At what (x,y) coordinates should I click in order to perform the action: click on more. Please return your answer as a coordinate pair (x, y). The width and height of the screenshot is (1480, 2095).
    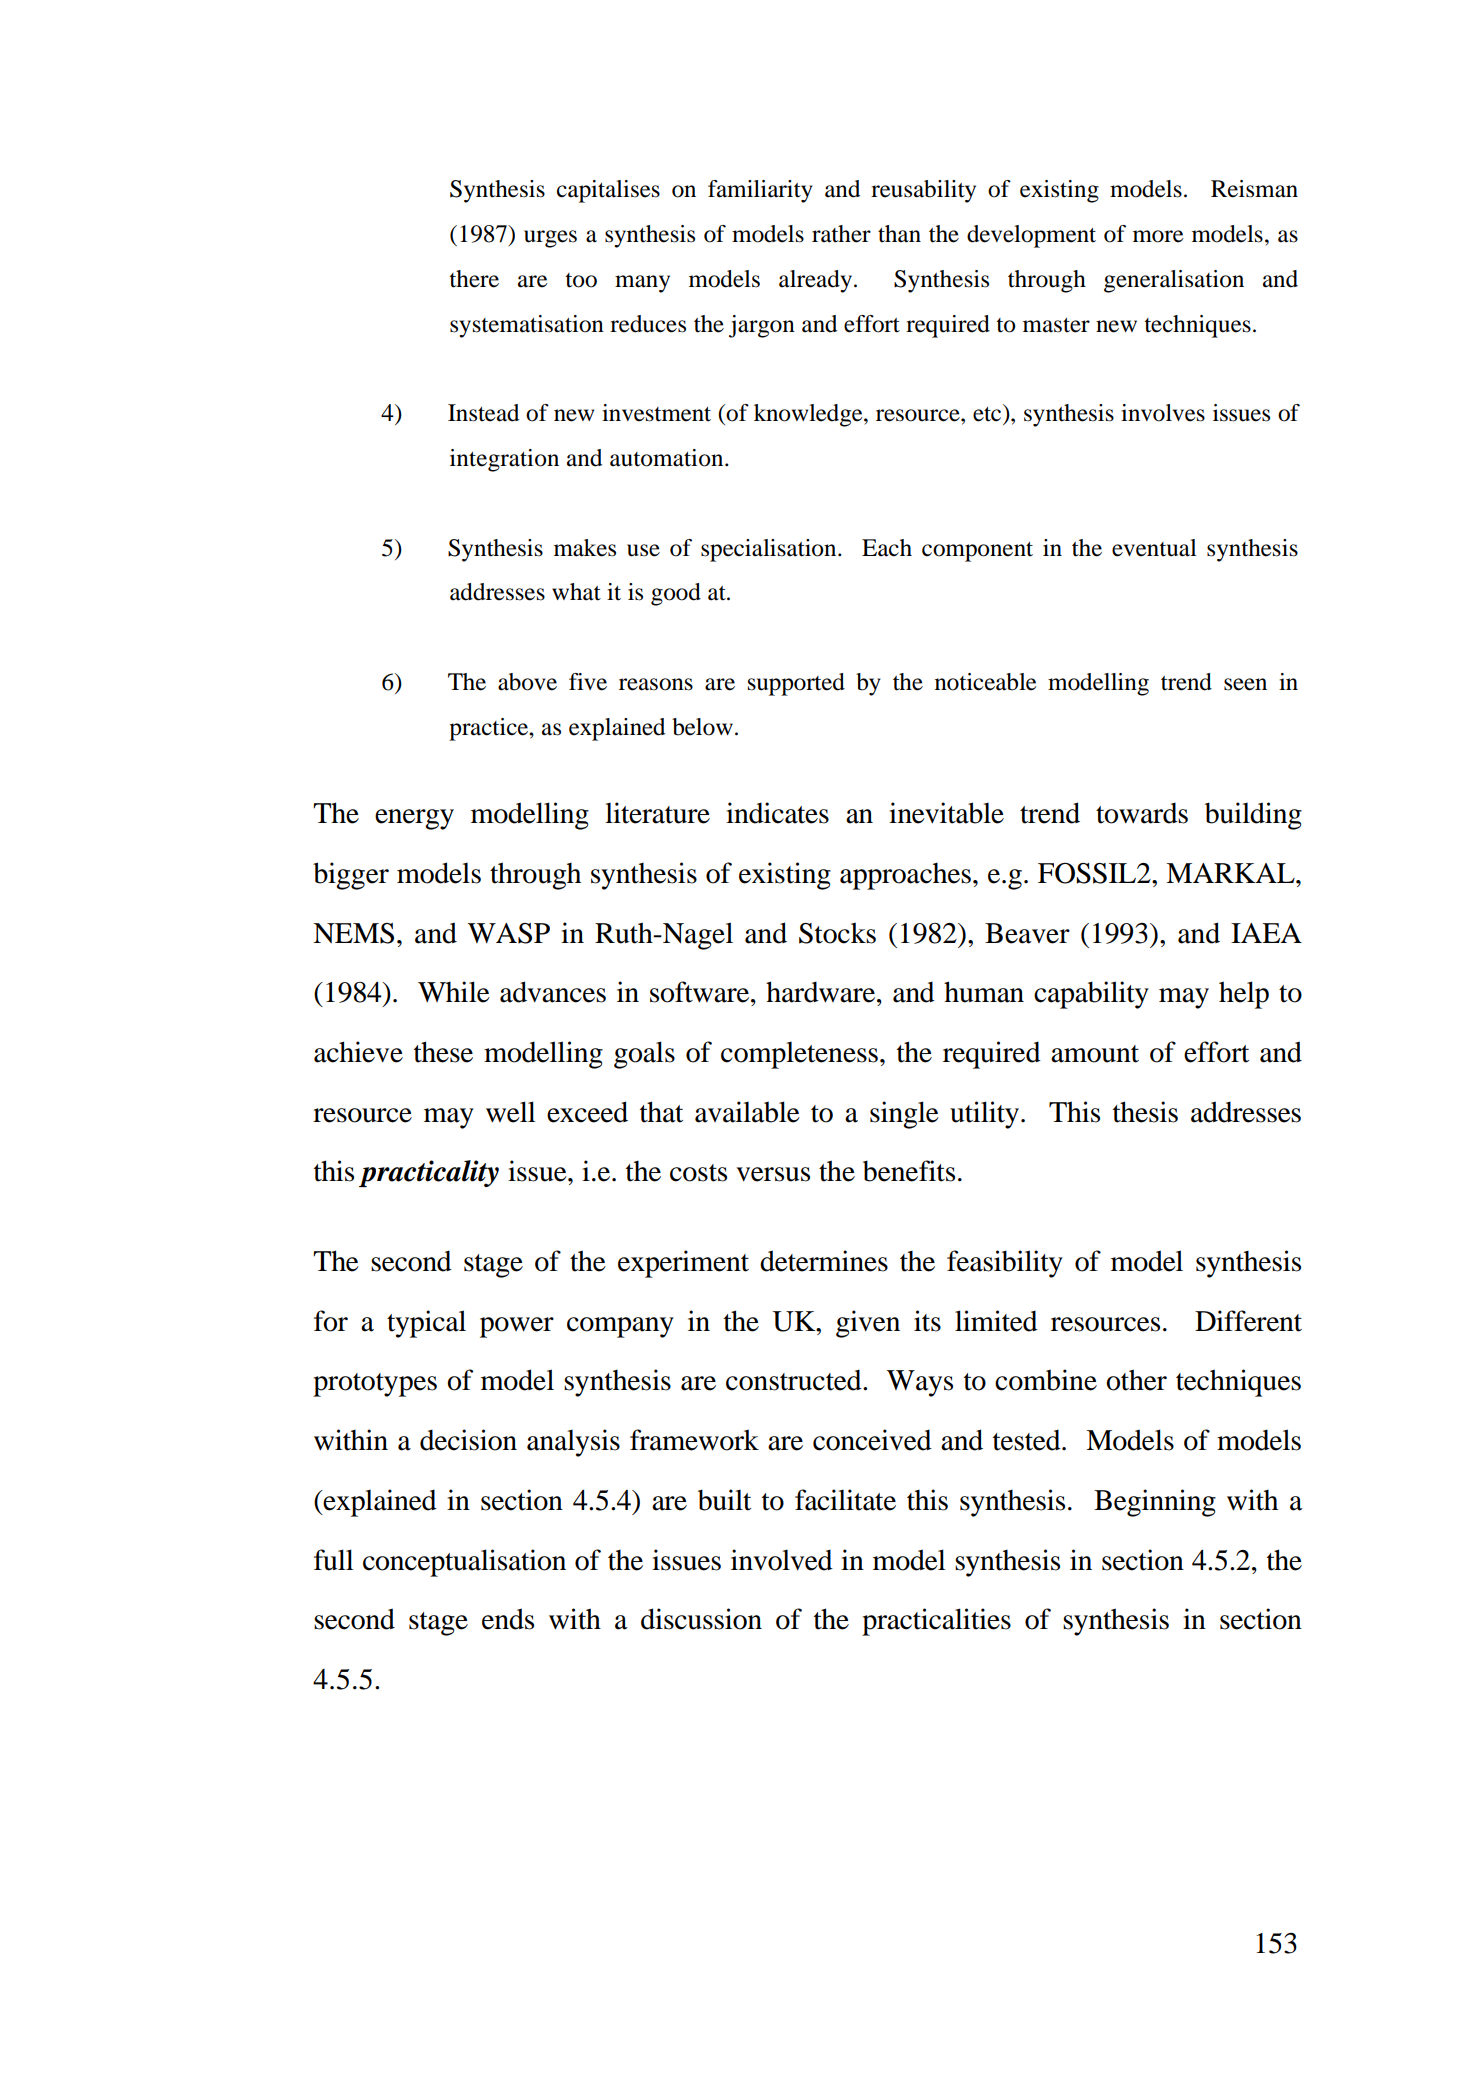
    Looking at the image, I should click on (1158, 236).
